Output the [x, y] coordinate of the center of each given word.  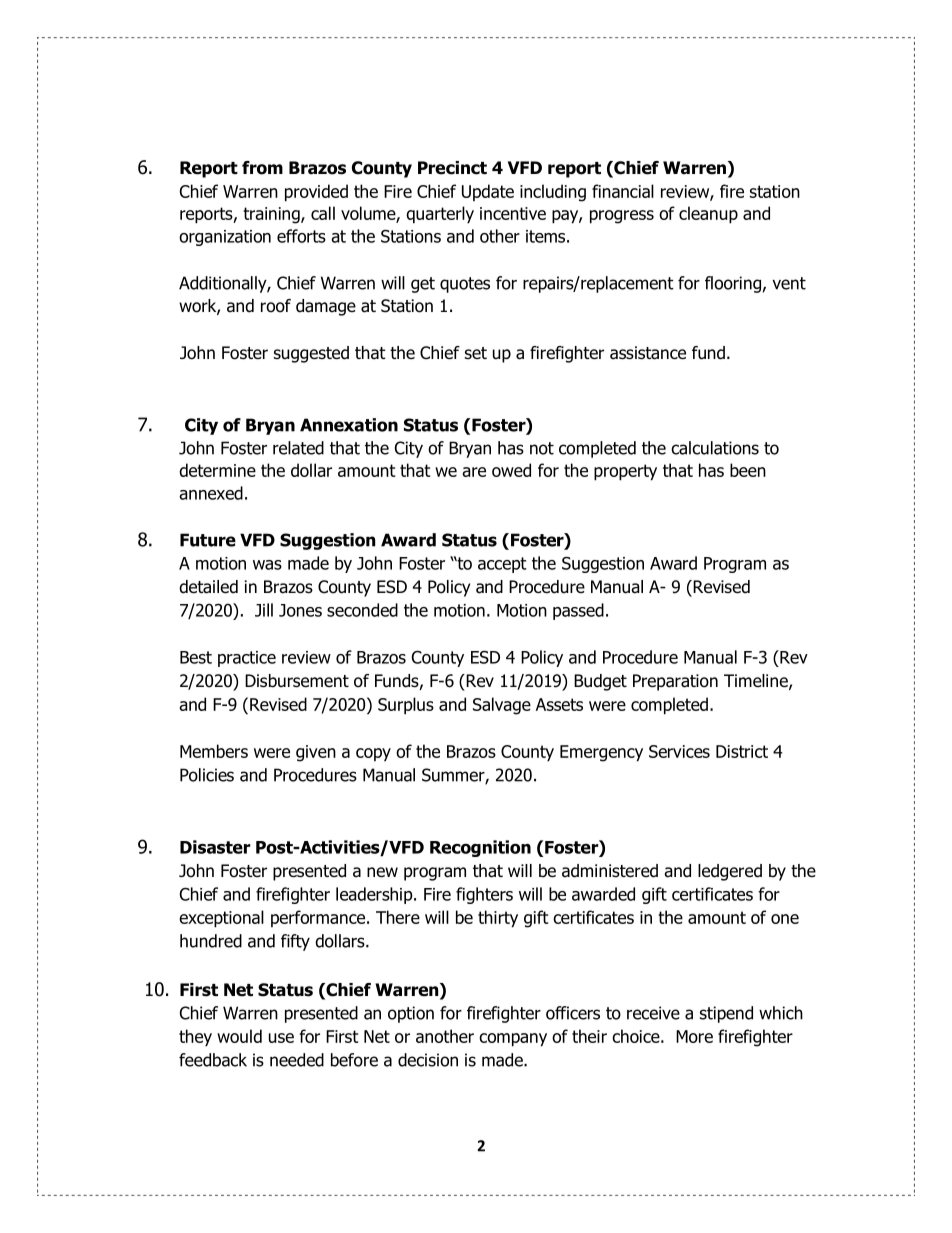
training [272, 215]
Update [488, 192]
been [748, 470]
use [281, 1038]
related [298, 448]
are [474, 472]
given [316, 753]
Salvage [502, 706]
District [742, 751]
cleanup [708, 215]
